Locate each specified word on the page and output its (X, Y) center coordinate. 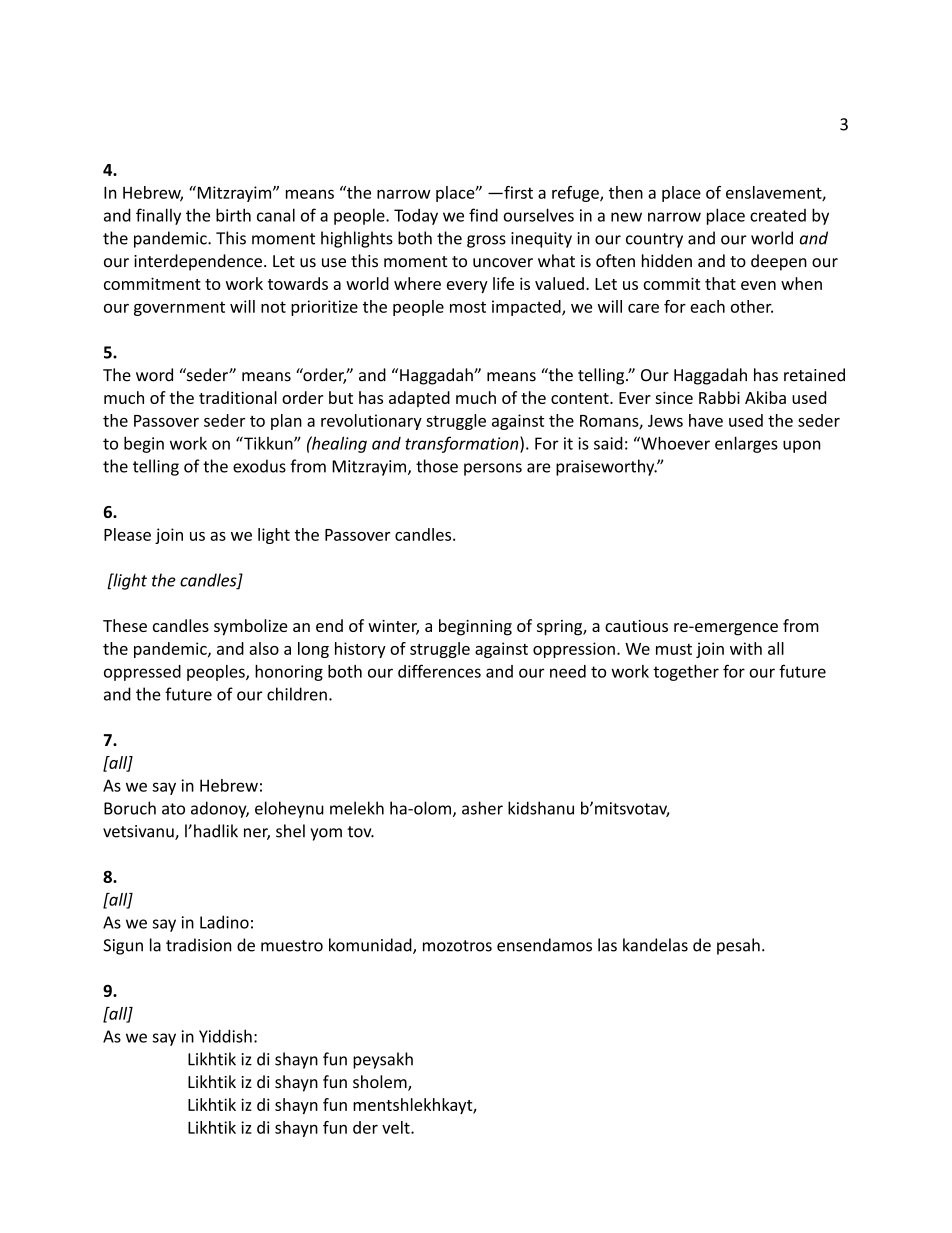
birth (233, 215)
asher (482, 808)
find (483, 215)
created (778, 215)
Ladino (224, 922)
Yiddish (225, 1036)
